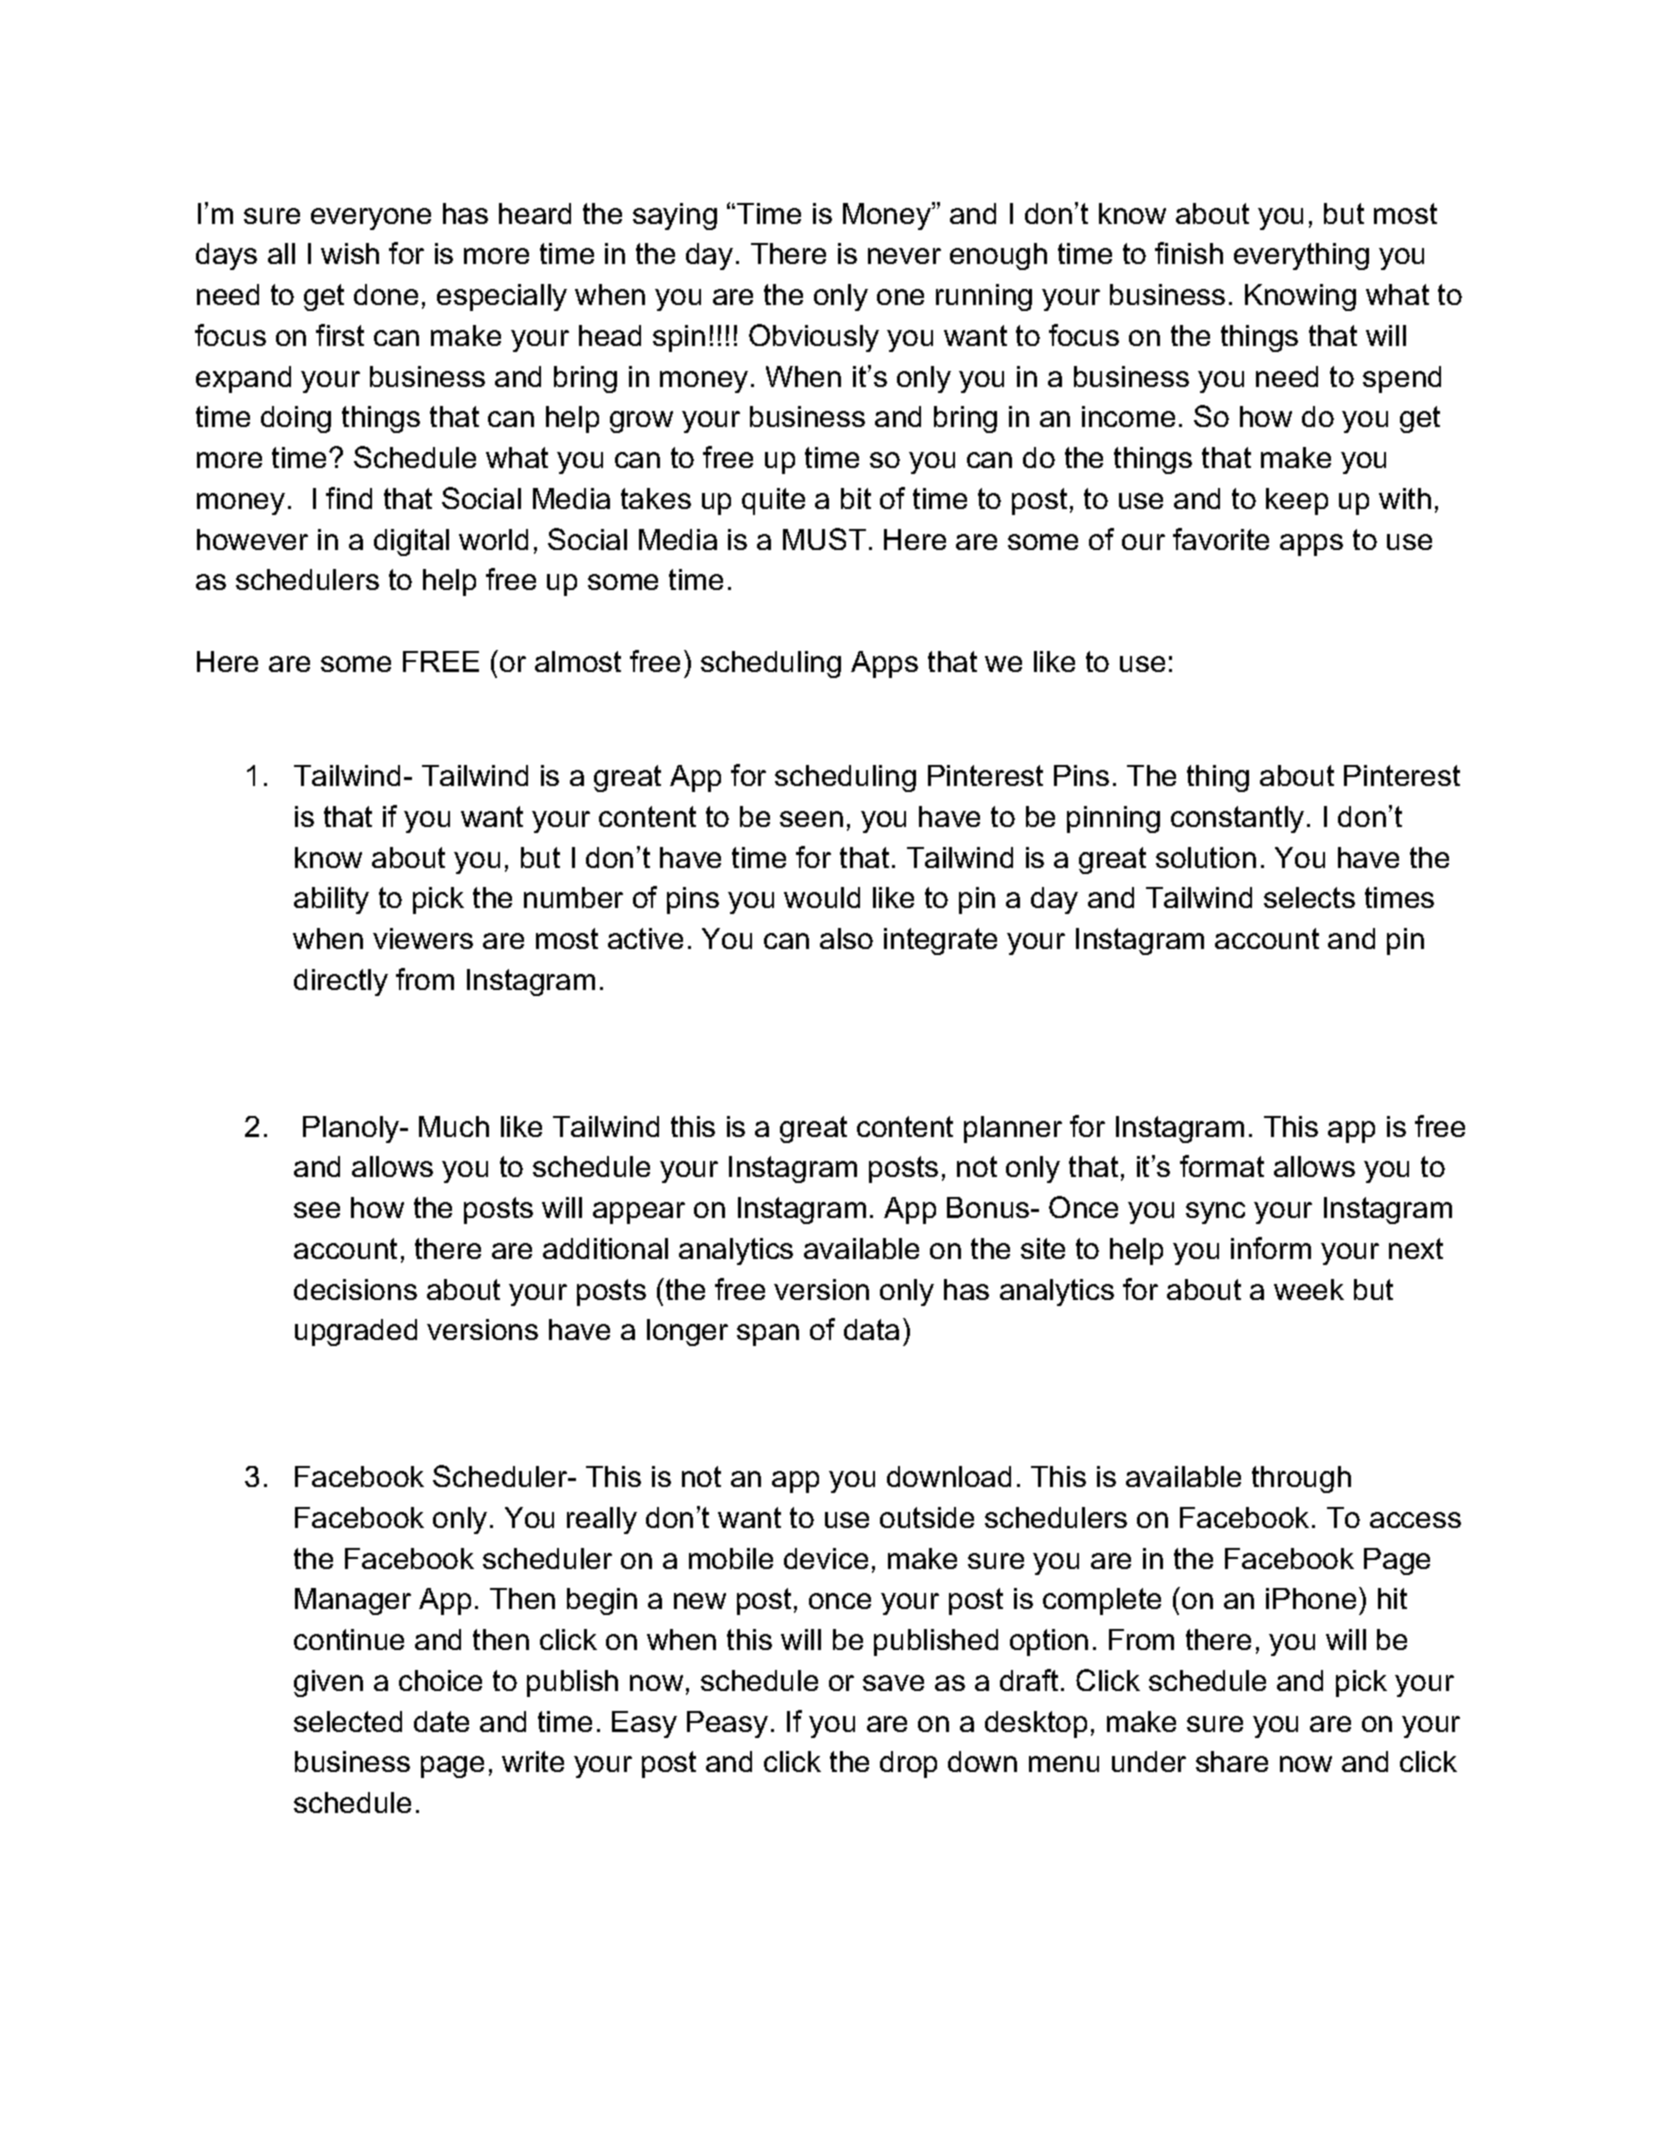  I want to click on MUST, so click(824, 539).
